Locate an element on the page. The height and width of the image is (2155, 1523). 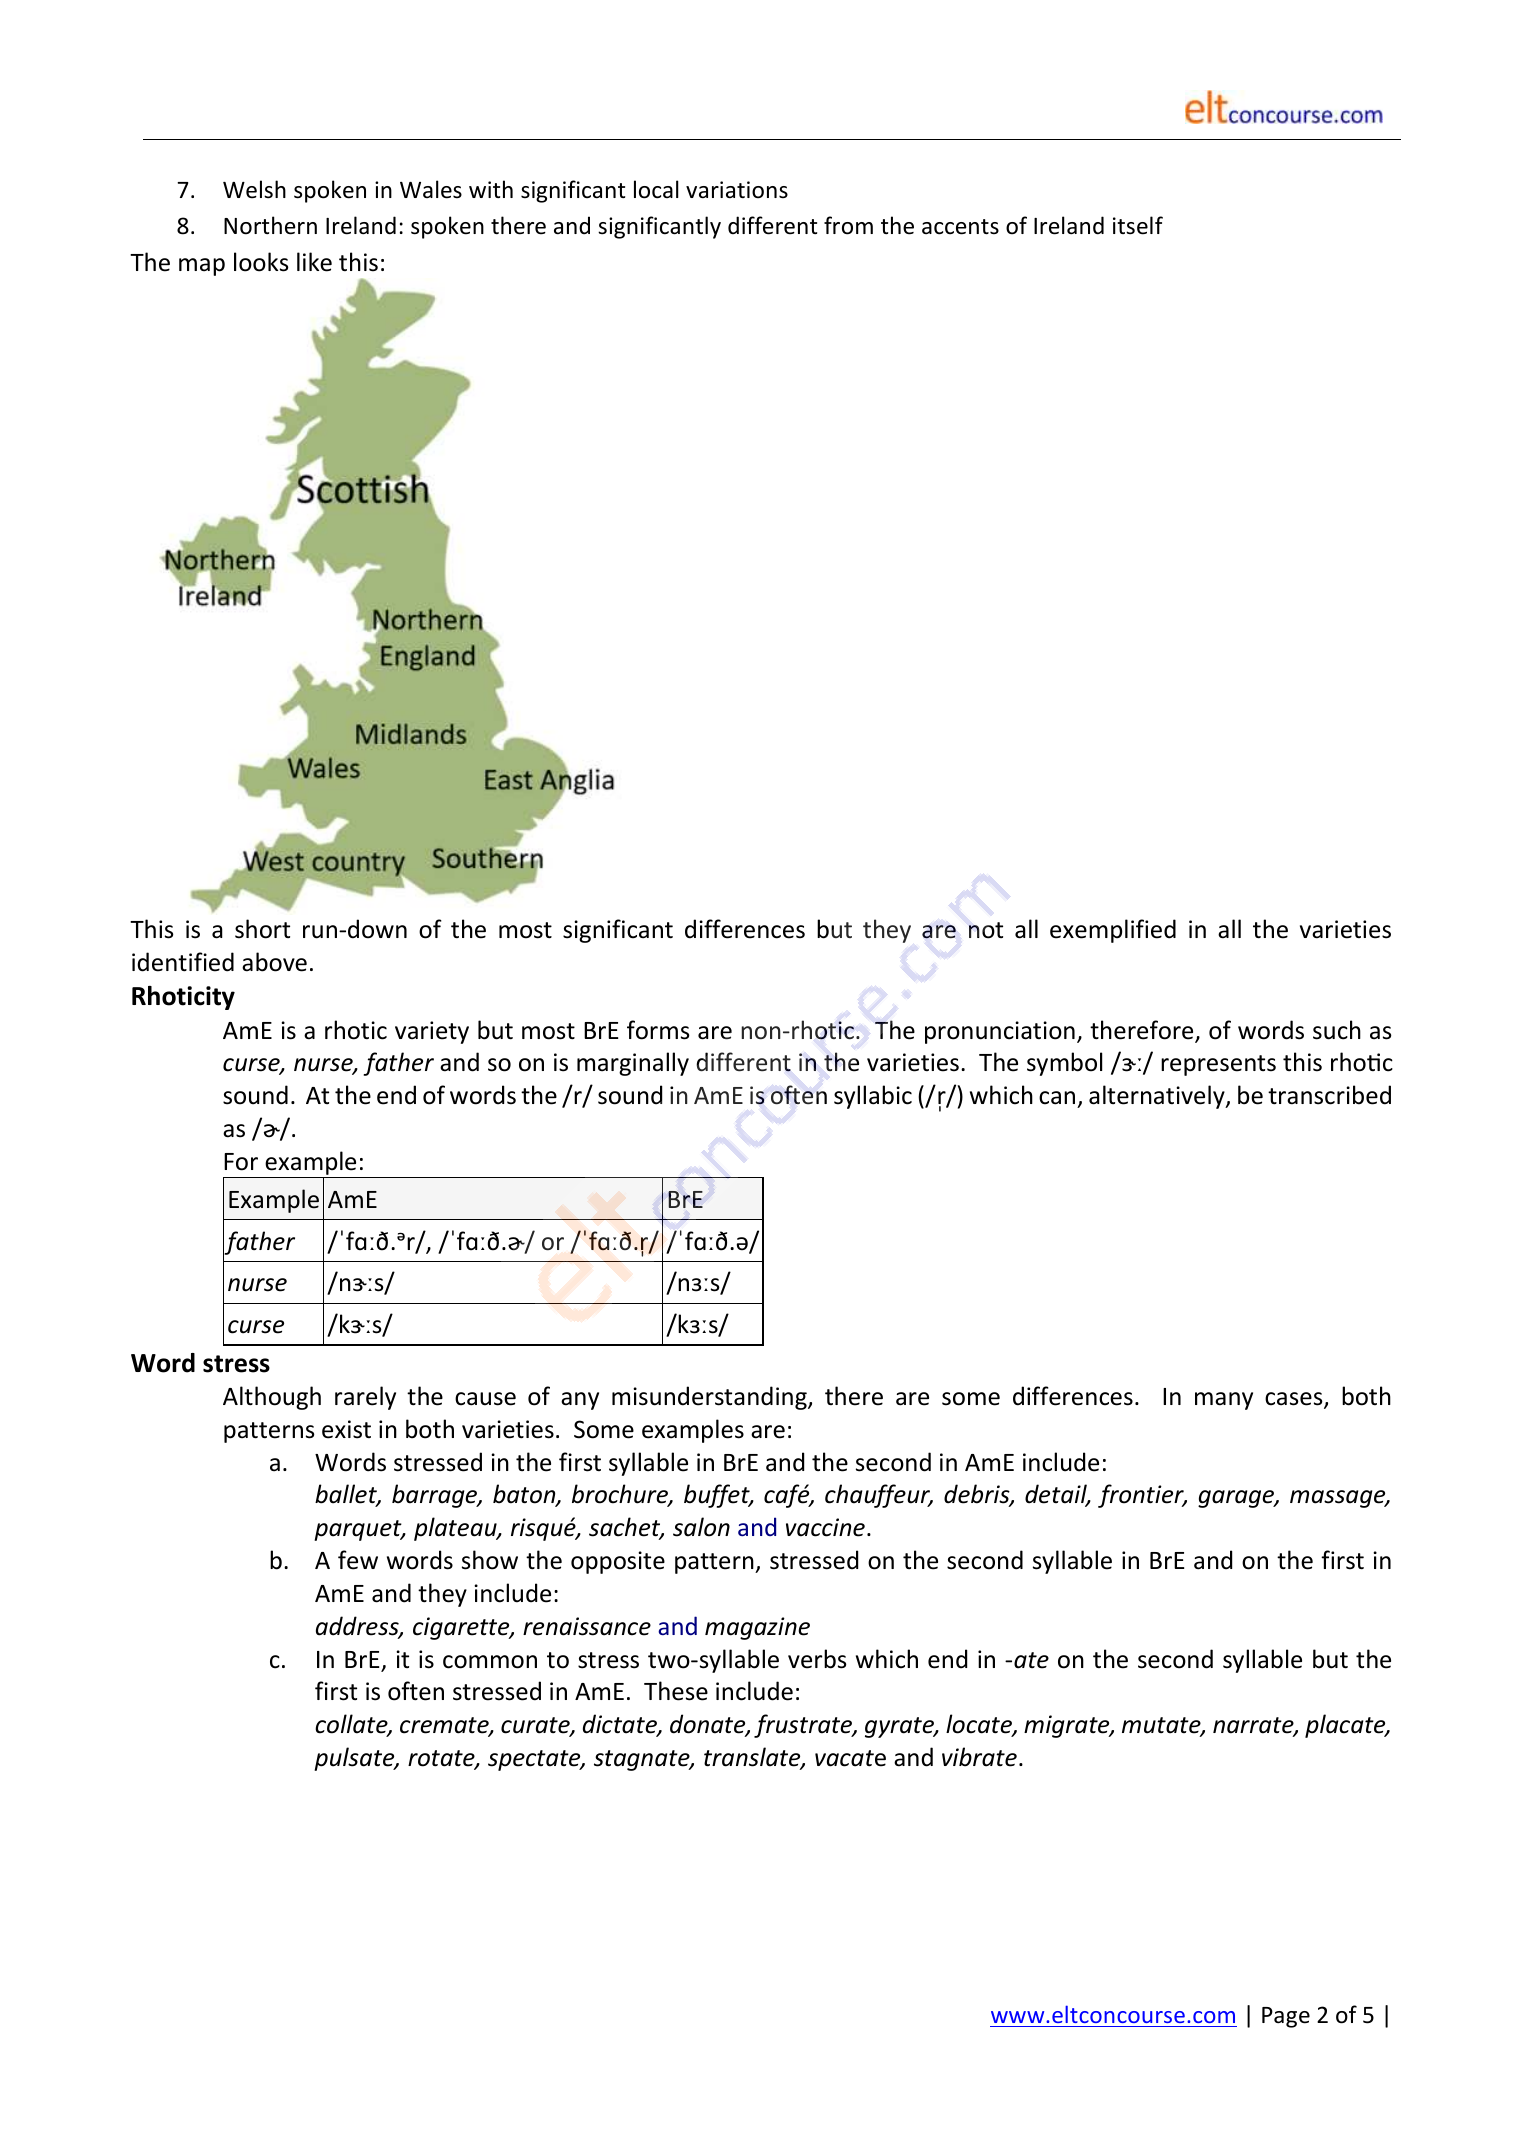
short is located at coordinates (262, 929).
